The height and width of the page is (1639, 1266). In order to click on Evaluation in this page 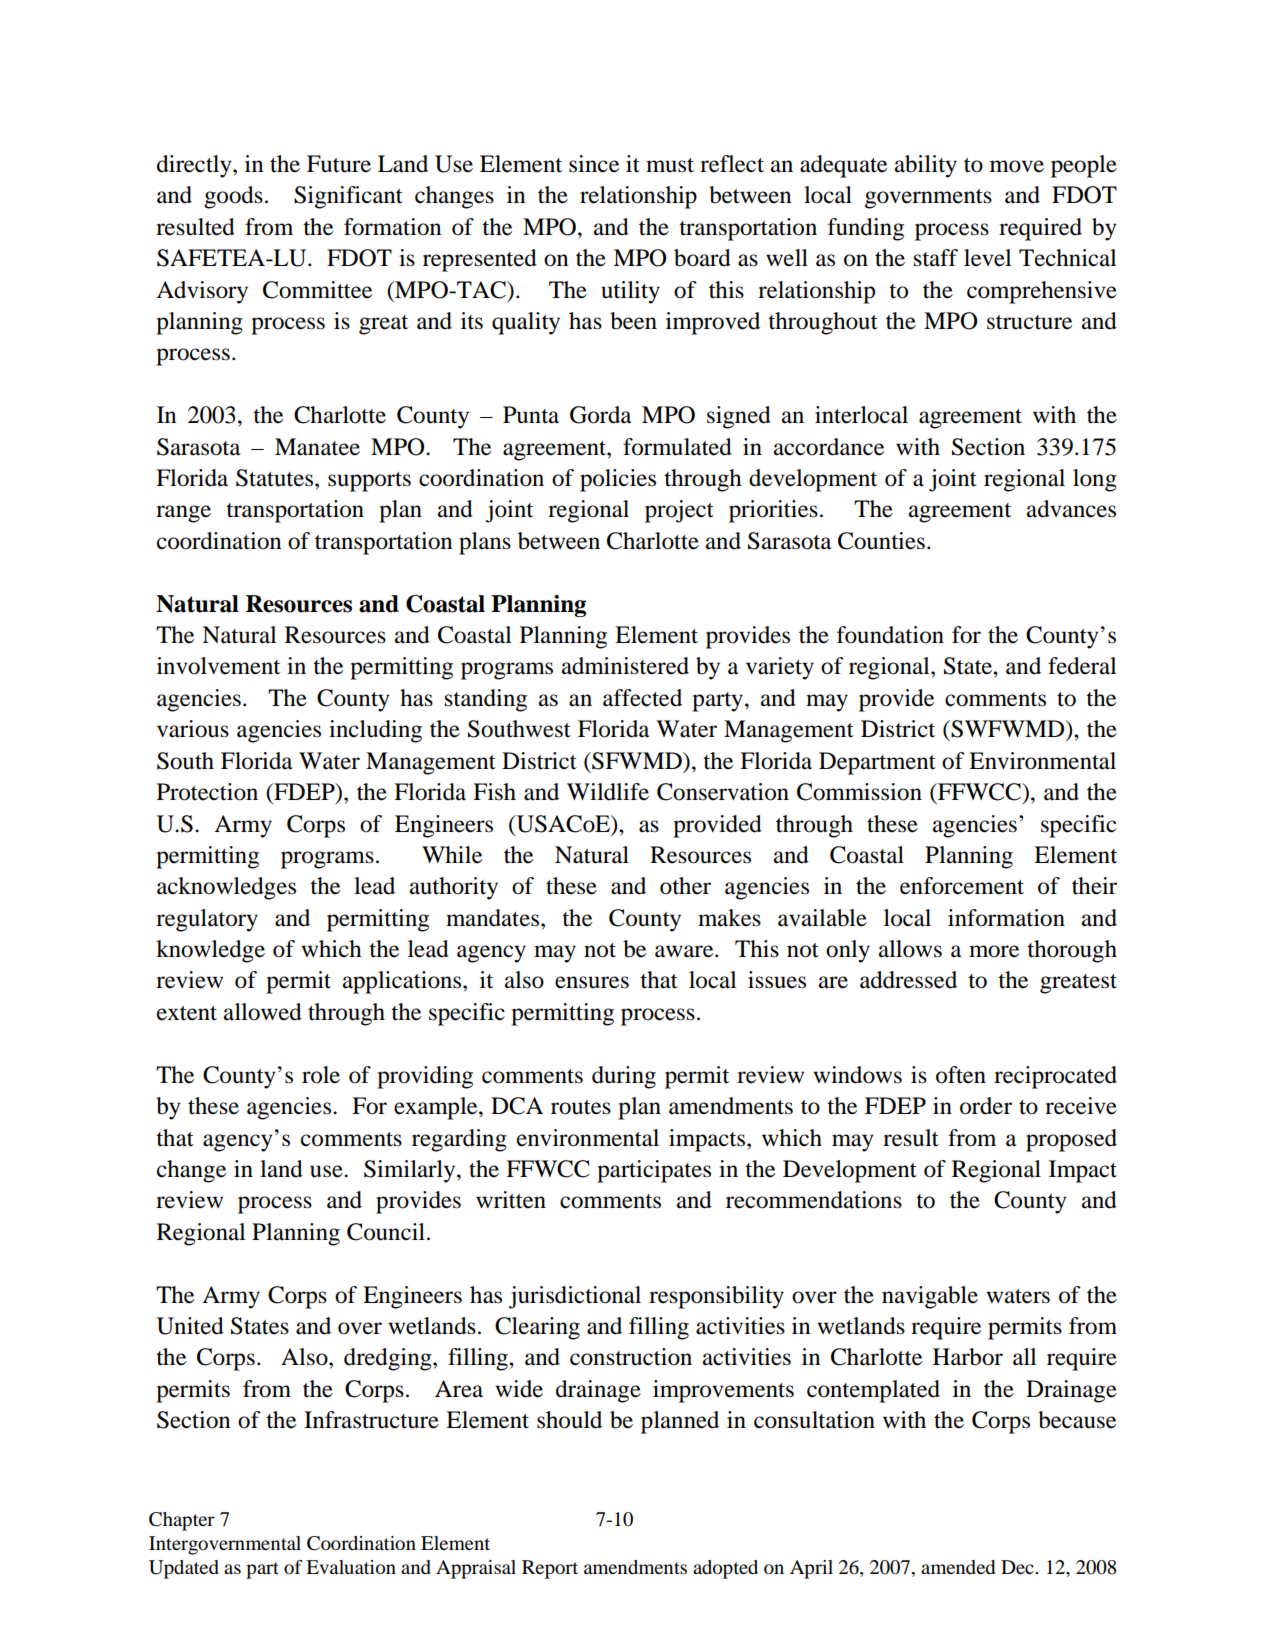, I will do `click(351, 1567)`.
